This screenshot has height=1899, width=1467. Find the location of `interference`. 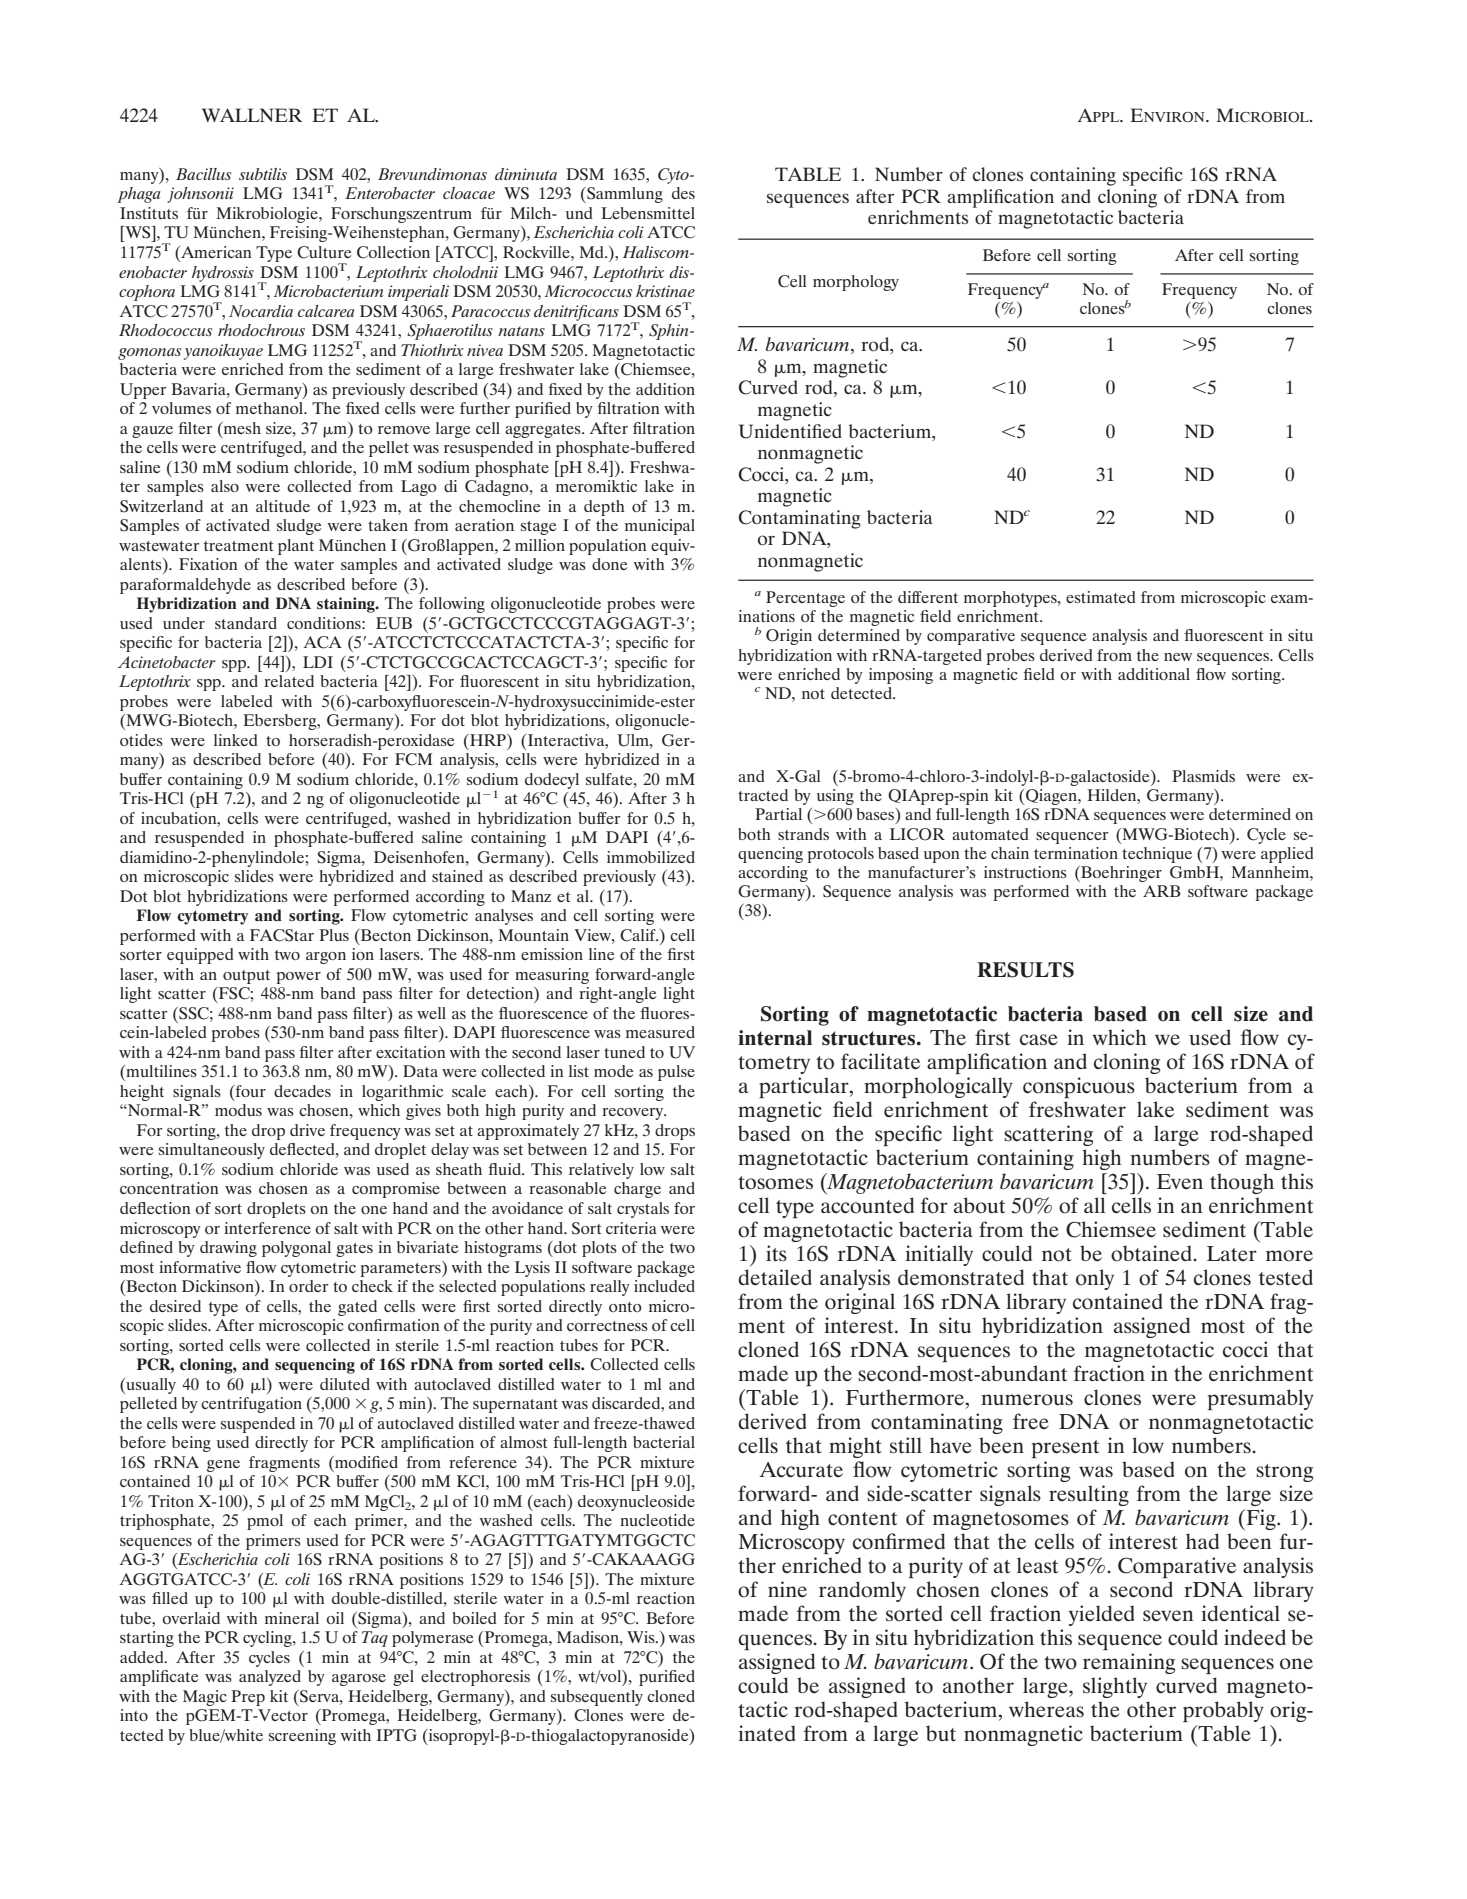

interference is located at coordinates (267, 1228).
